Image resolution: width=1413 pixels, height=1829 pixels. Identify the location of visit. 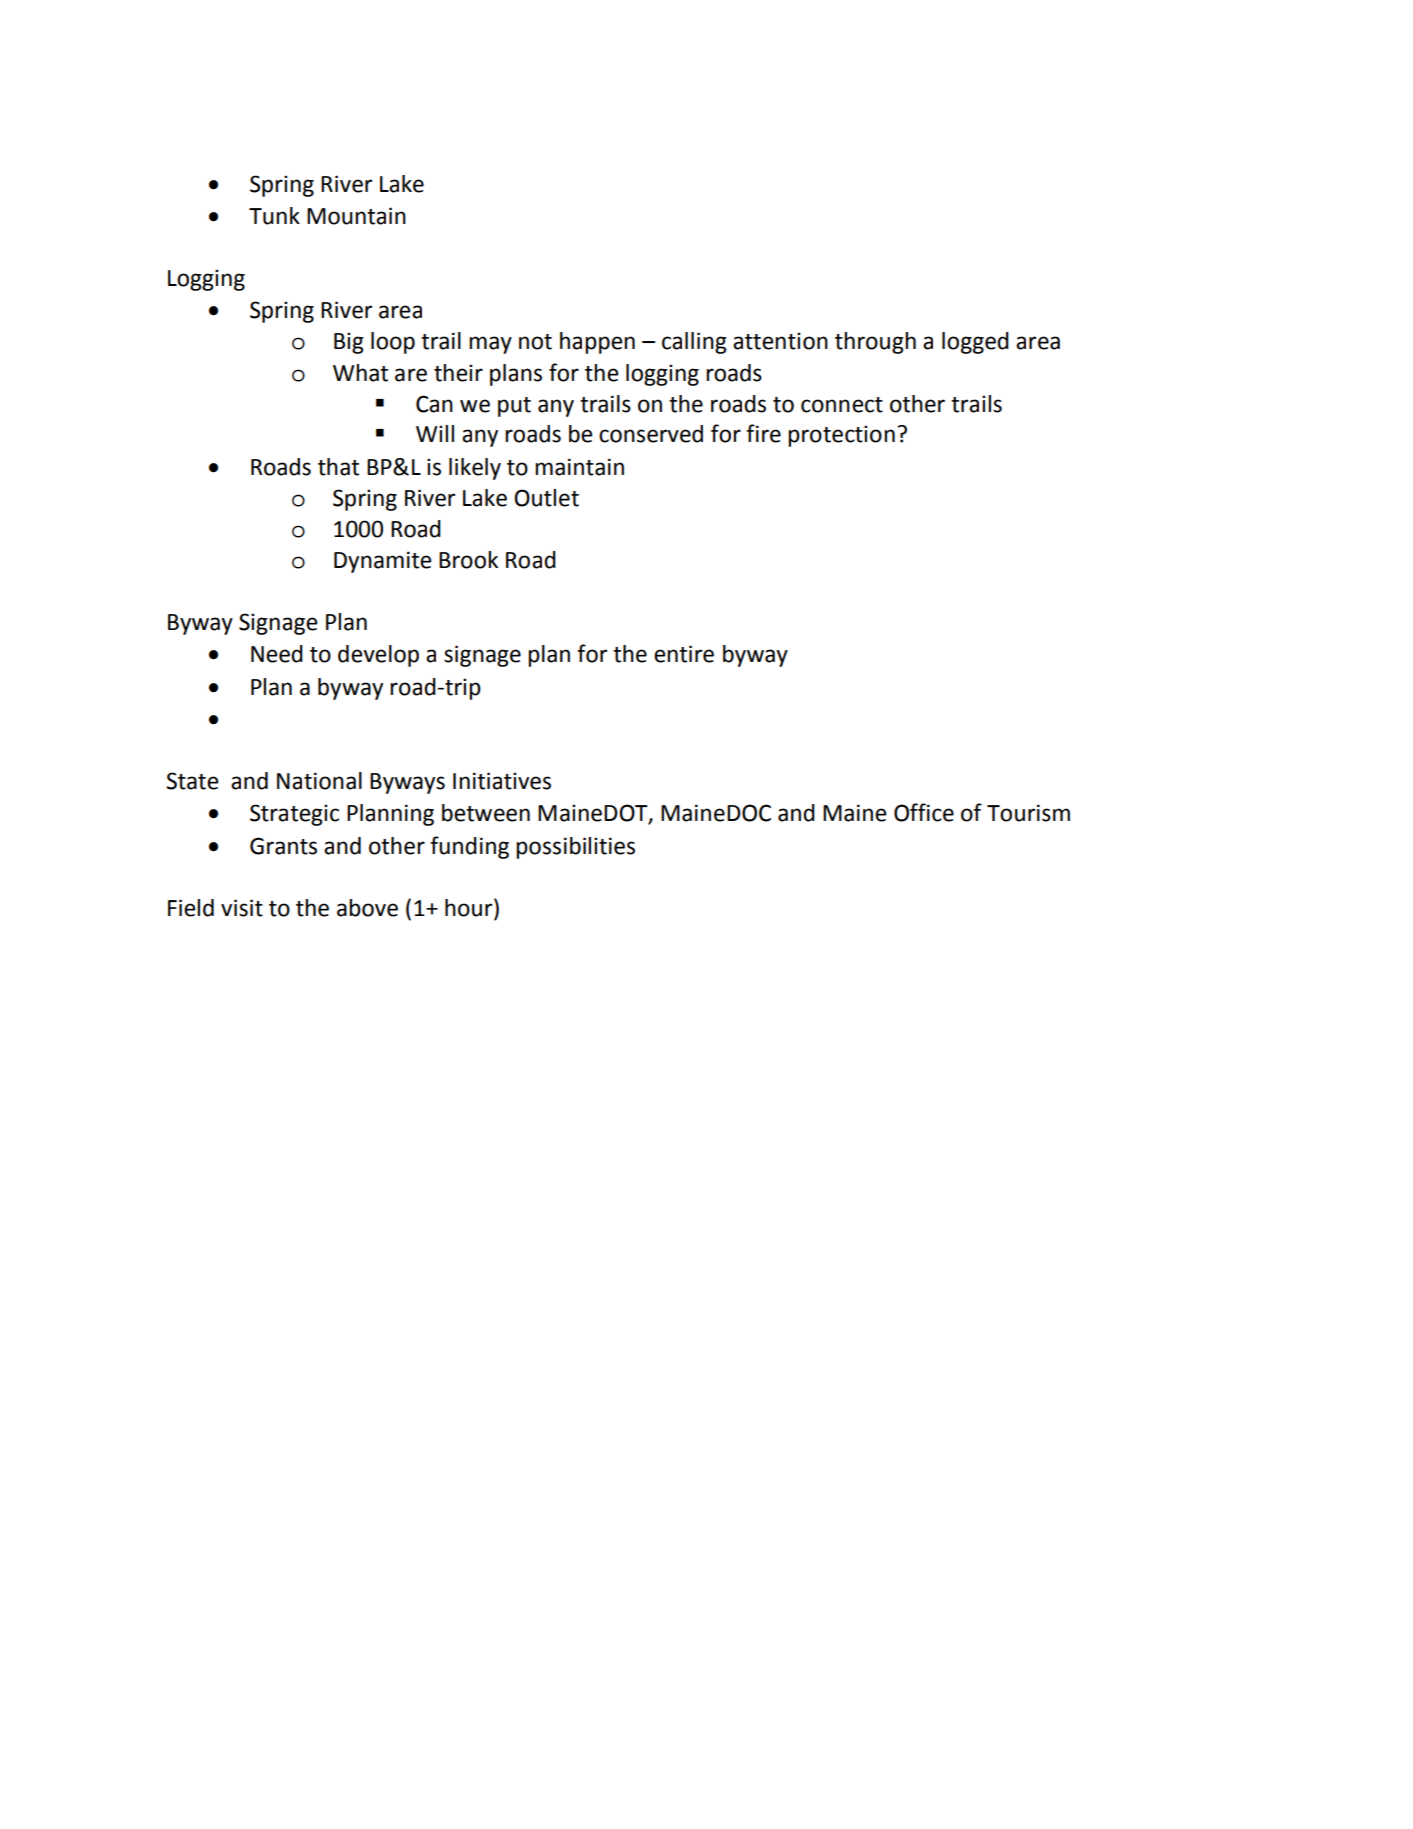
(242, 908).
